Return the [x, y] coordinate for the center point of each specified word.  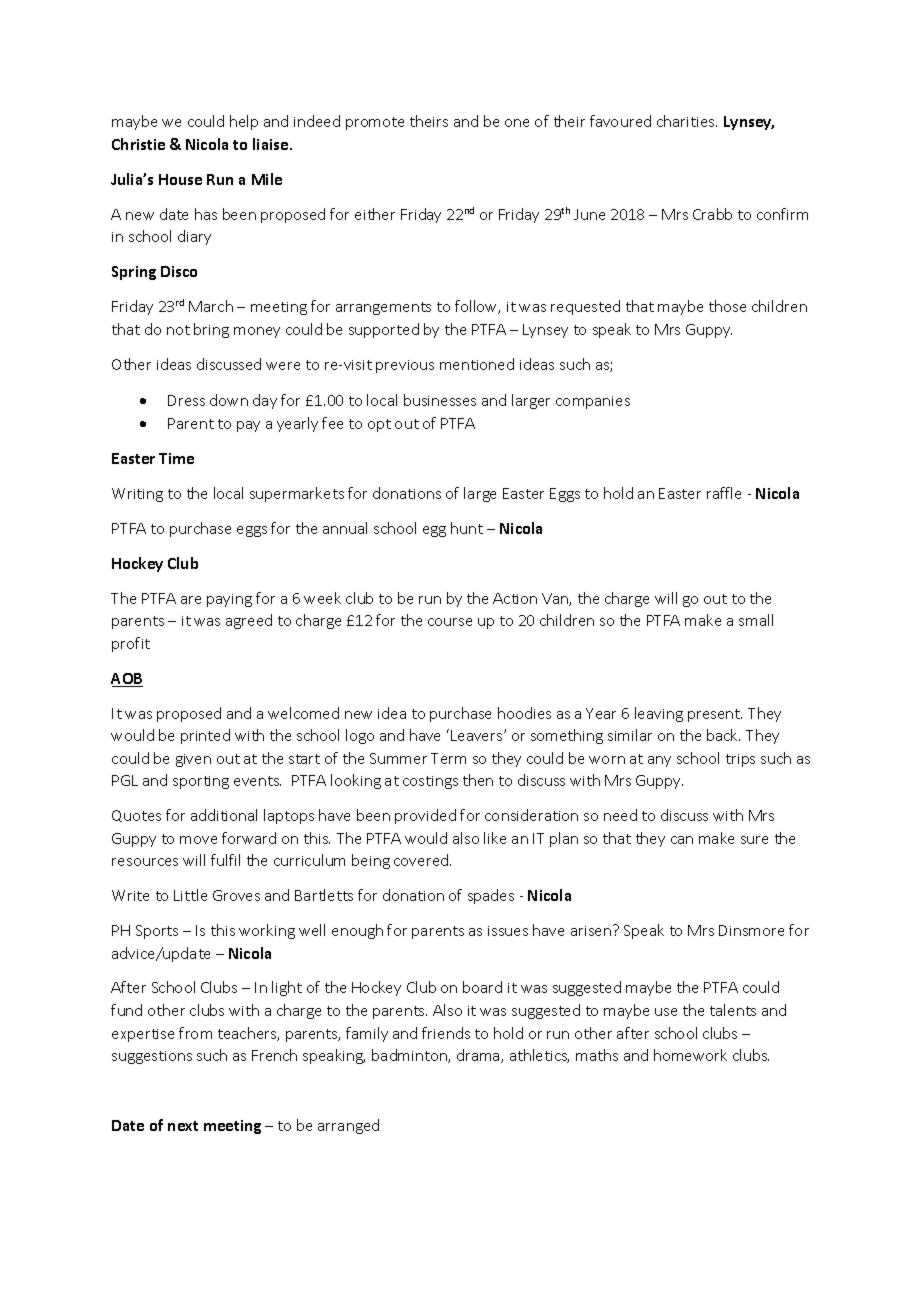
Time [176, 458]
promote [375, 123]
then [478, 780]
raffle [724, 493]
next [183, 1126]
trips [740, 760]
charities [687, 121]
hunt [467, 528]
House [180, 179]
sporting [201, 782]
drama [479, 1056]
